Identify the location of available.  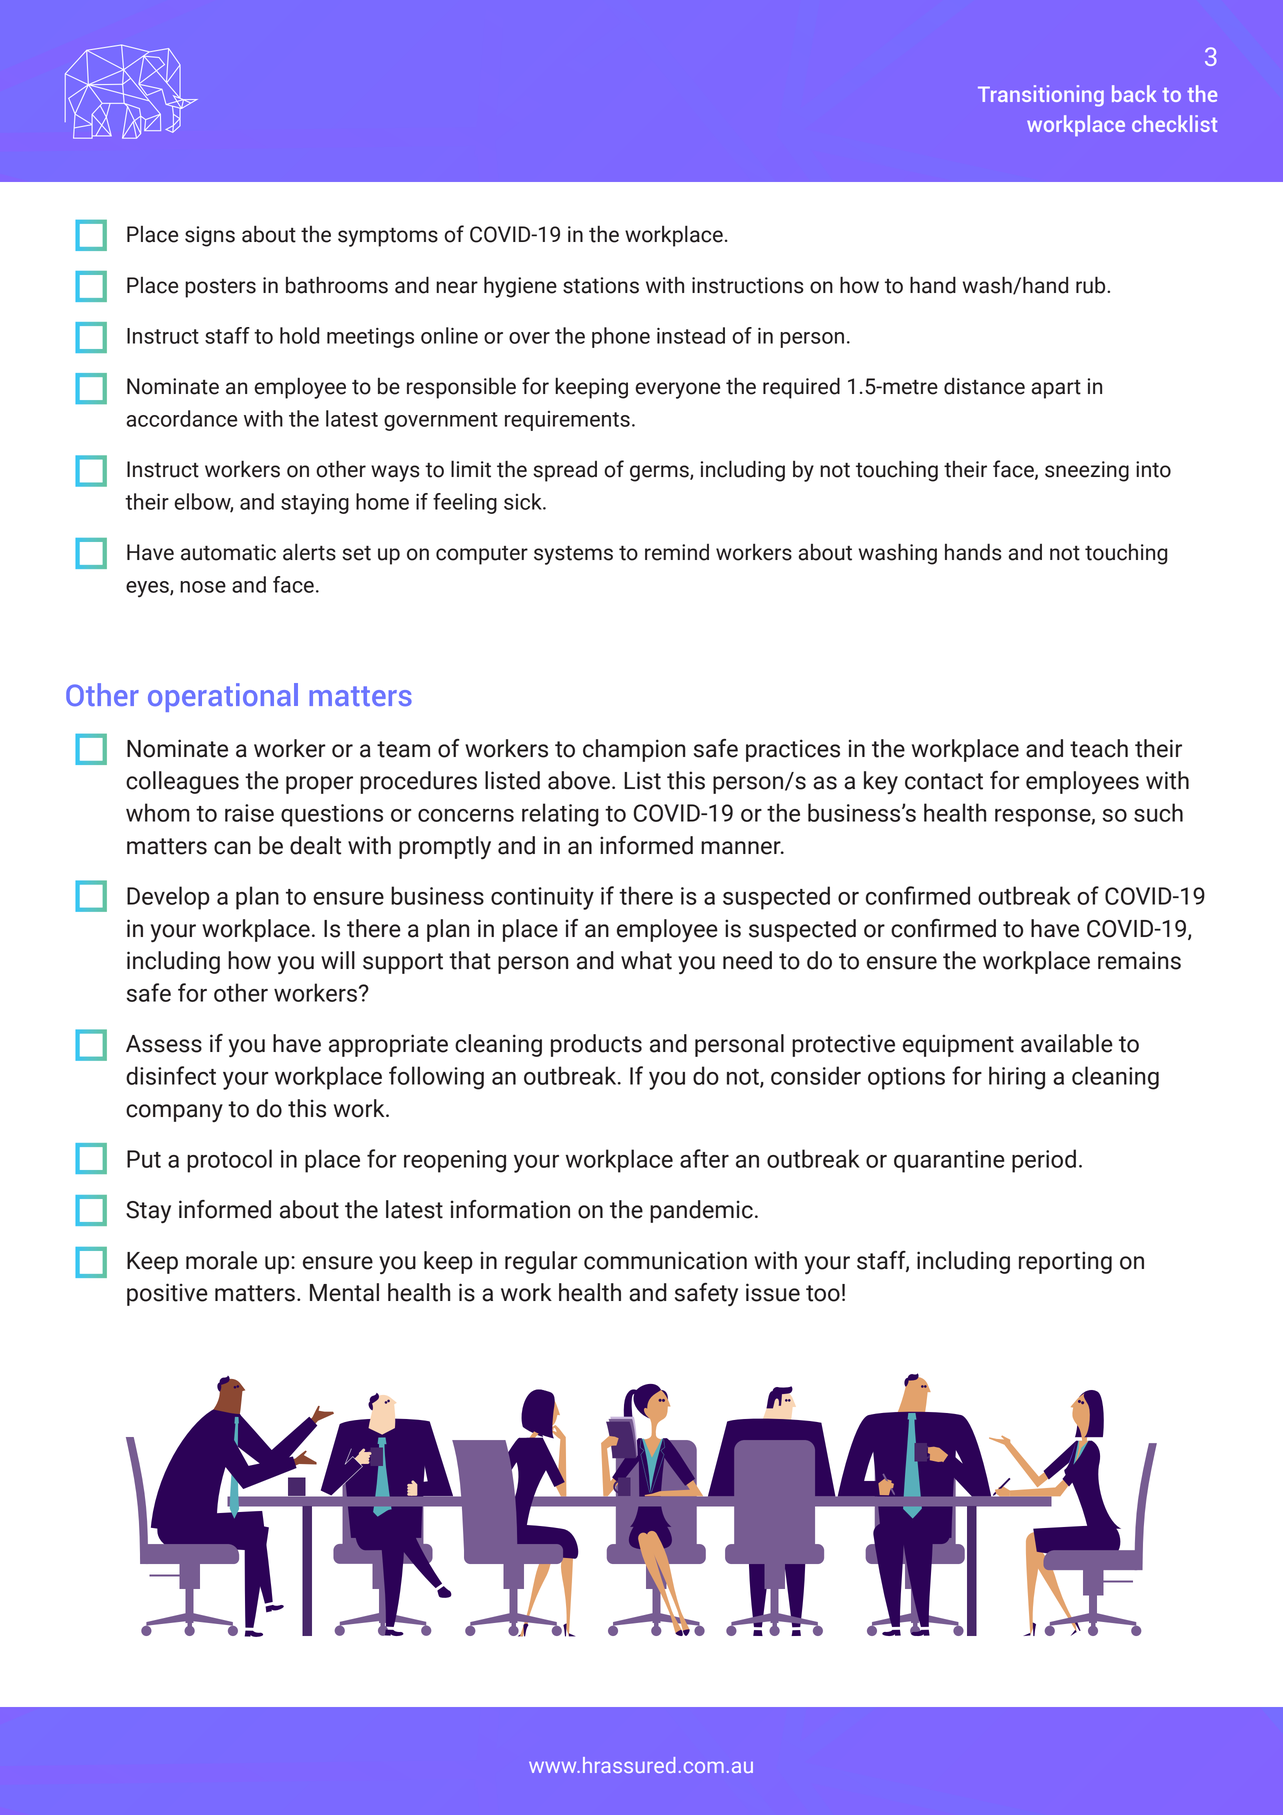
(1067, 1043).
